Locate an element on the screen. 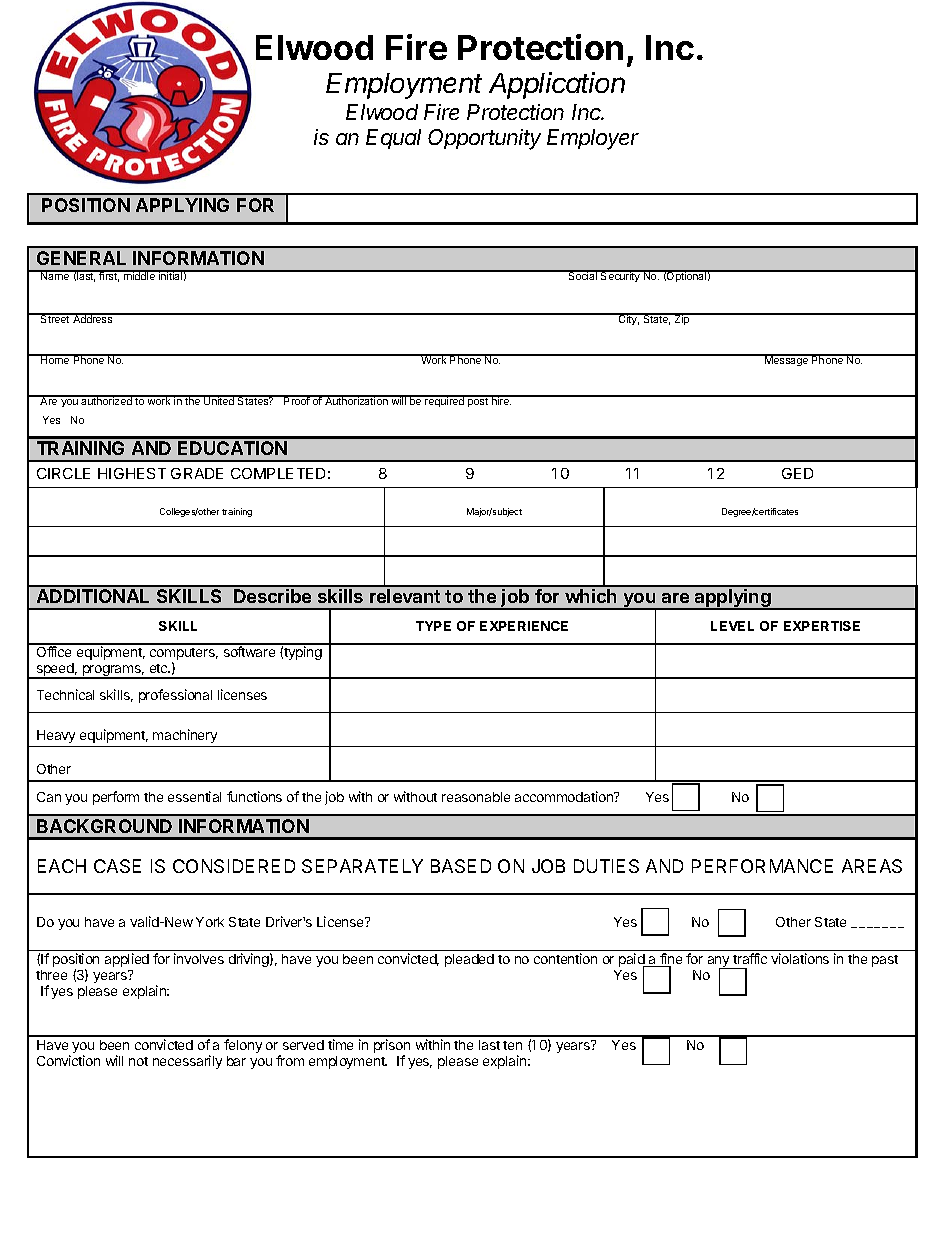 The image size is (952, 1233). GENERAL is located at coordinates (81, 258).
